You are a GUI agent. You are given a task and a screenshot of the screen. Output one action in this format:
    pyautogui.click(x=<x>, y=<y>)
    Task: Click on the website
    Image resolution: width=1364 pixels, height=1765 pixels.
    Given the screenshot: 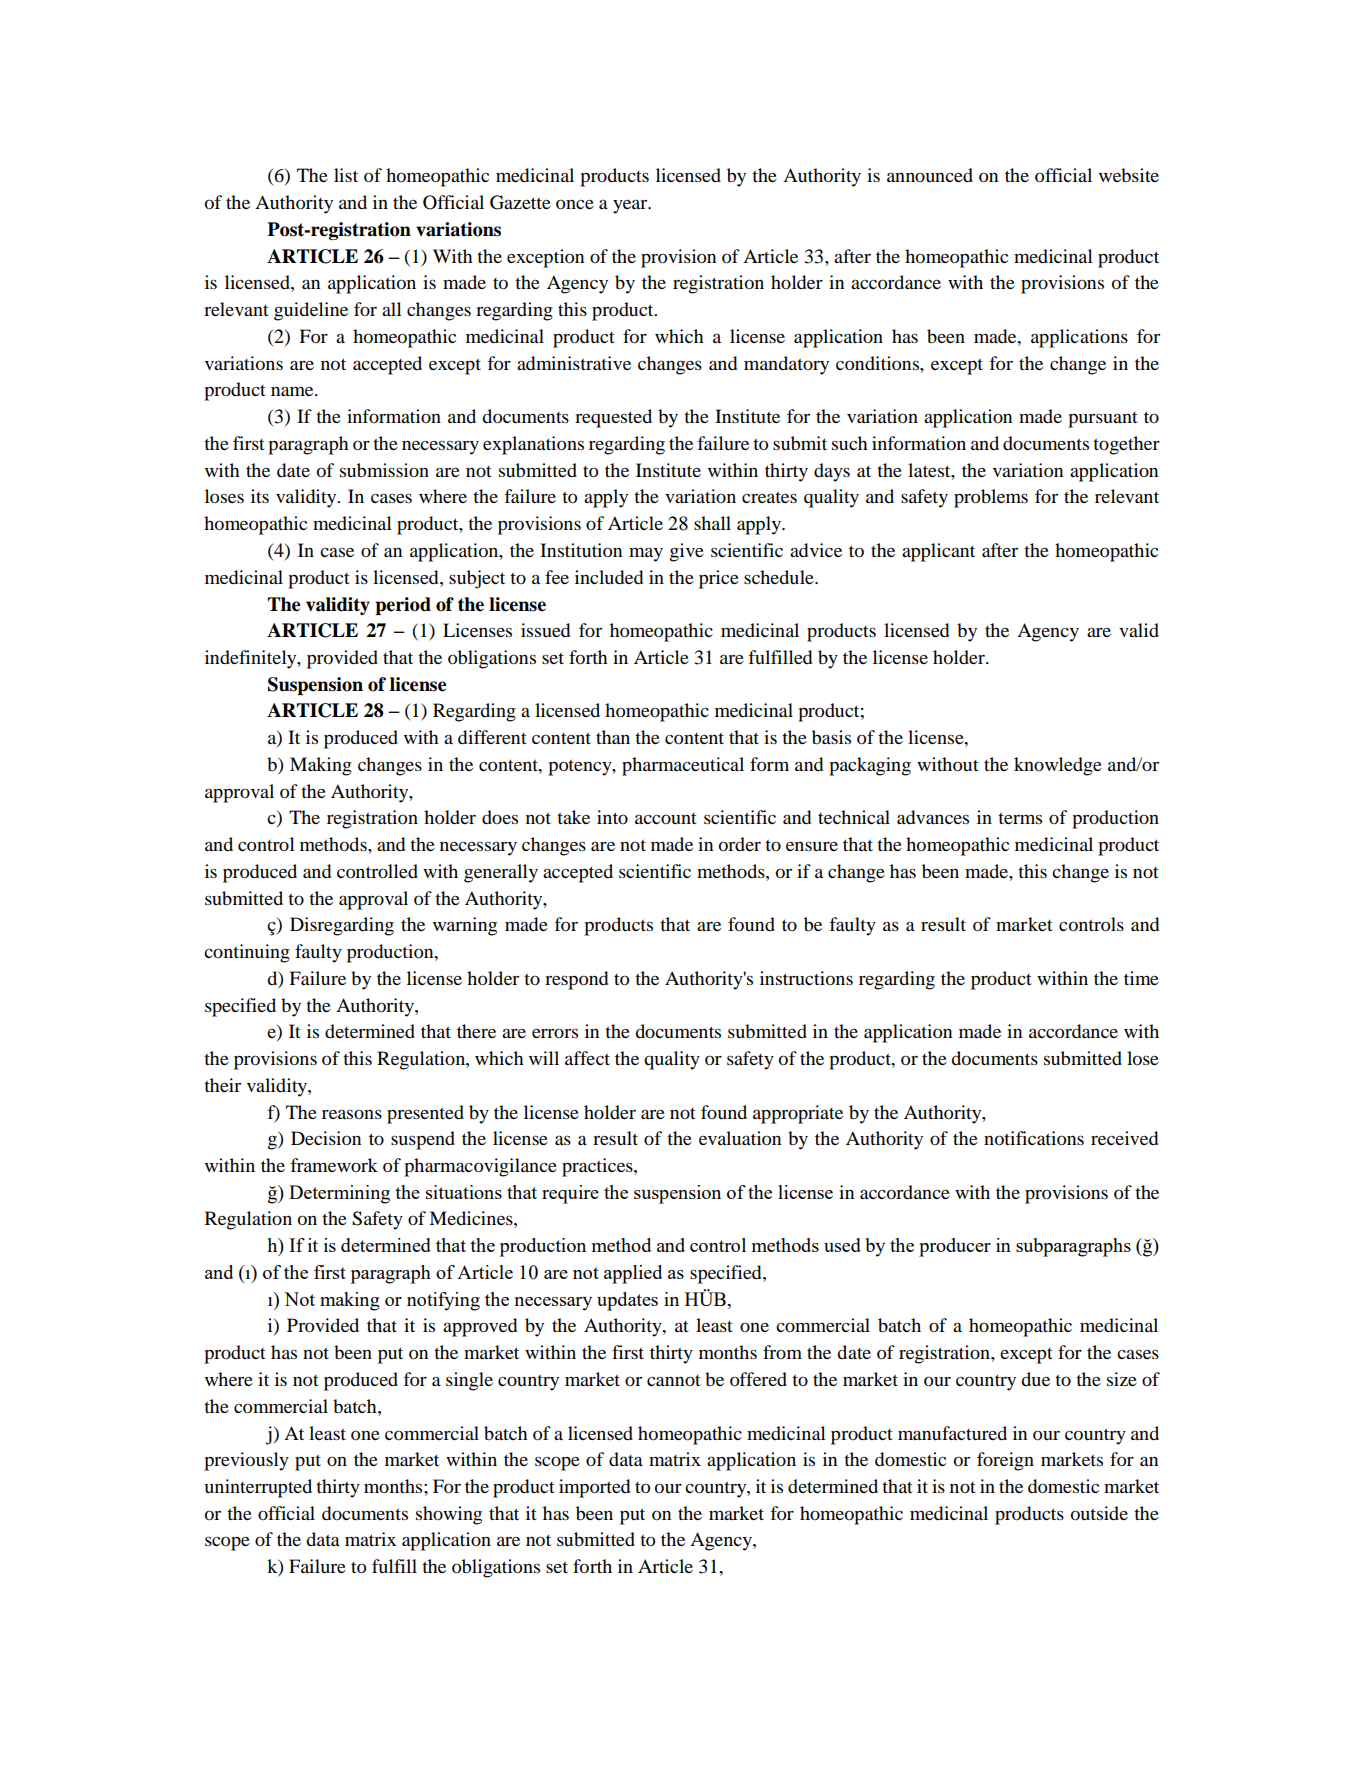 What is the action you would take?
    pyautogui.click(x=1129, y=175)
